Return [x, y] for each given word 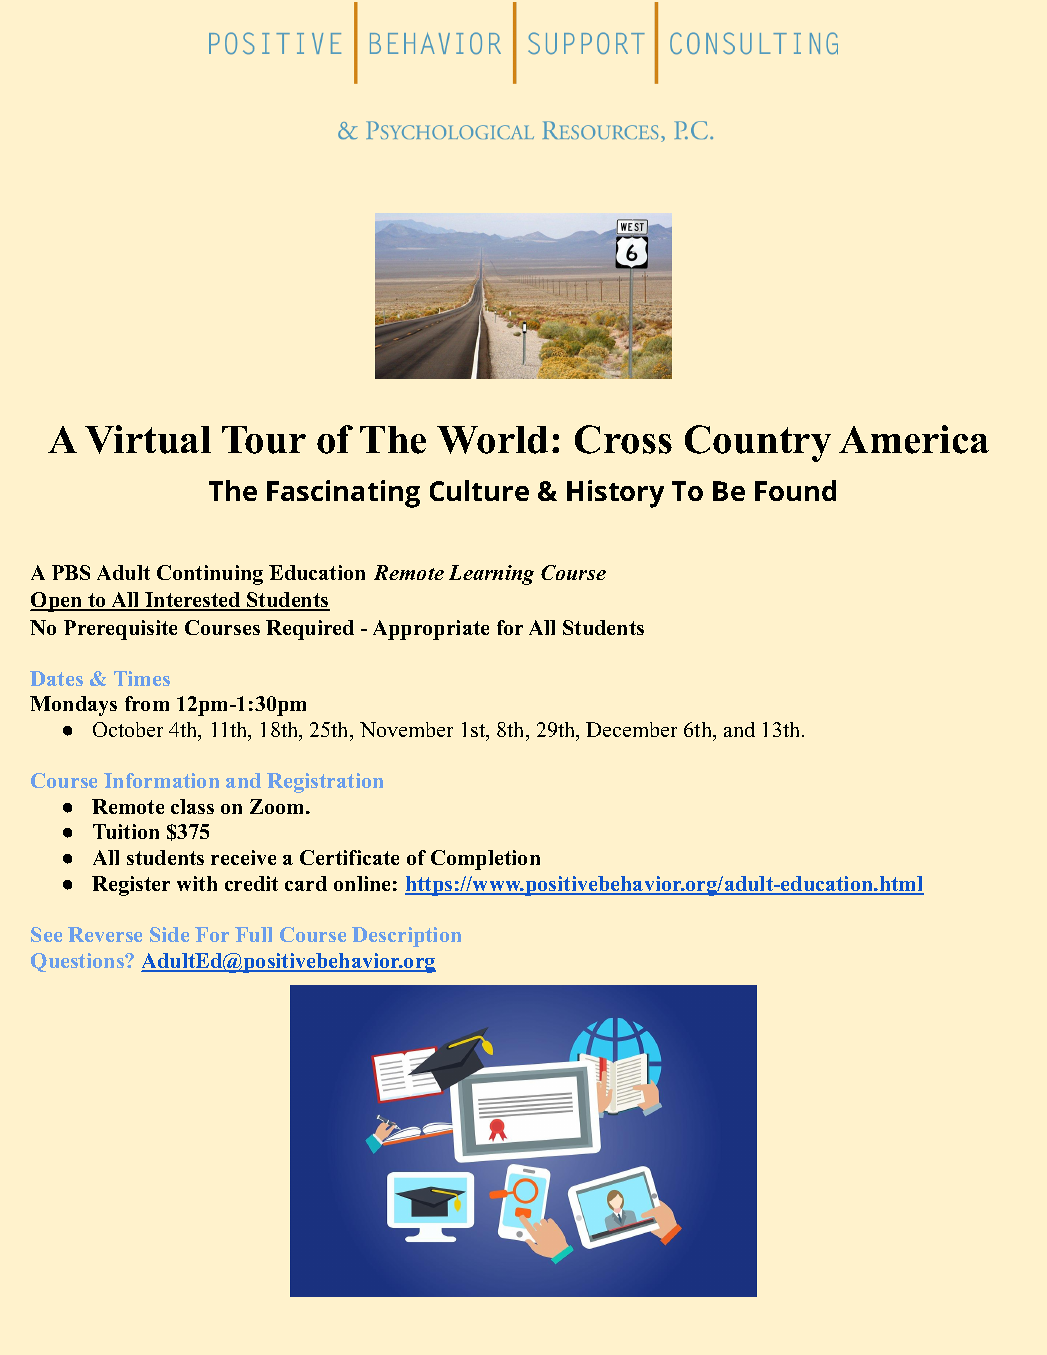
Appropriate [431, 630]
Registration [325, 783]
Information [161, 780]
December [631, 729]
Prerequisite [120, 630]
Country [758, 443]
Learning [491, 575]
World [492, 440]
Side [169, 934]
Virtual [148, 439]
